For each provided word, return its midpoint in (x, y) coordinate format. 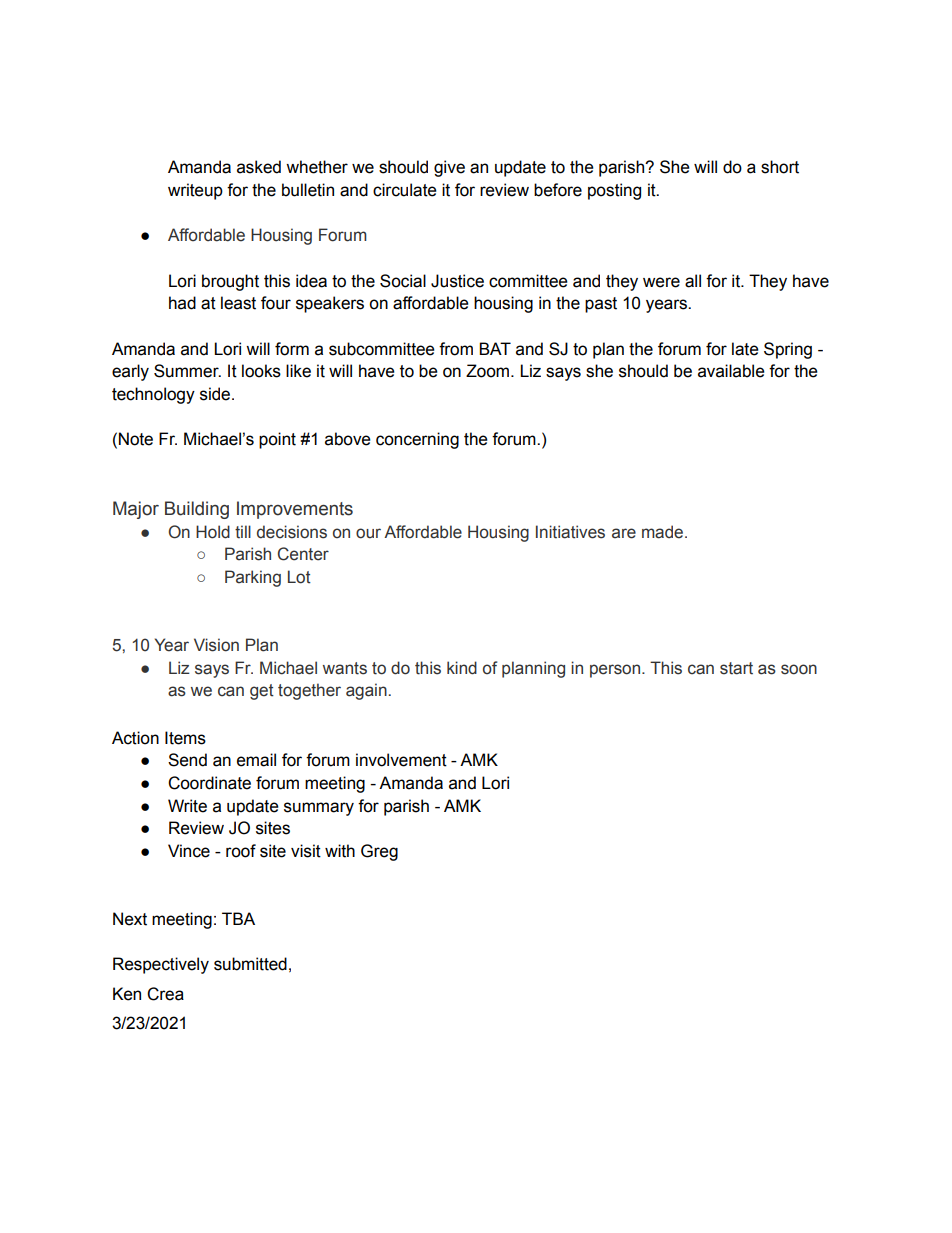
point (277, 440)
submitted (250, 964)
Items (185, 738)
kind (462, 668)
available (731, 371)
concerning (417, 440)
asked (259, 167)
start (736, 668)
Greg (379, 852)
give (449, 168)
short (780, 167)
